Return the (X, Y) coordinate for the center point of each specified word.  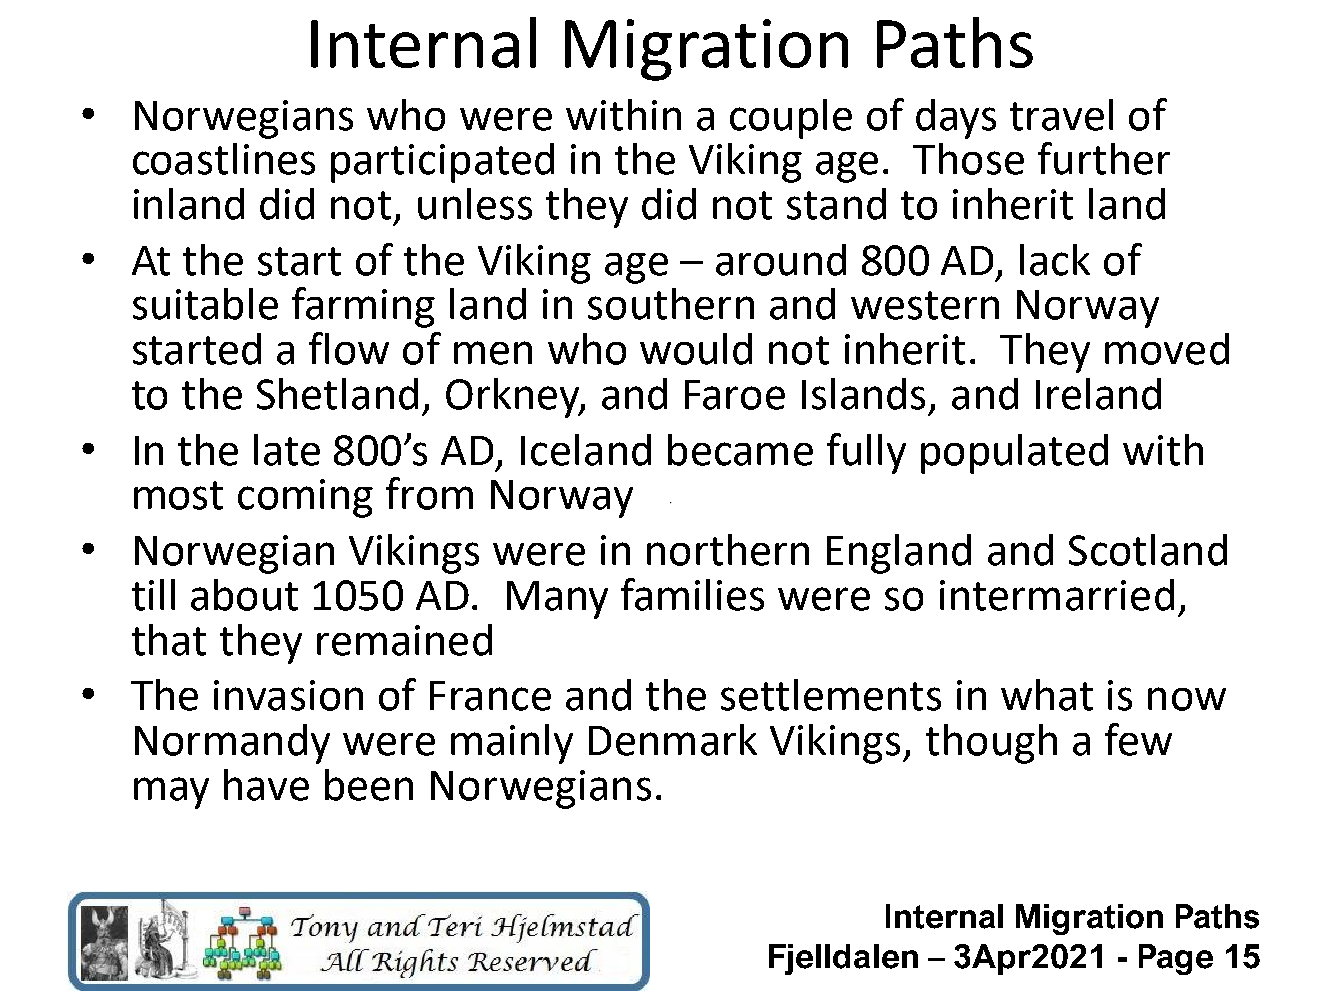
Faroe (735, 395)
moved (1167, 349)
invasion (288, 695)
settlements (831, 695)
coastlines (224, 159)
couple (791, 119)
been (369, 785)
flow (349, 348)
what (1047, 695)
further (1104, 158)
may (171, 793)
